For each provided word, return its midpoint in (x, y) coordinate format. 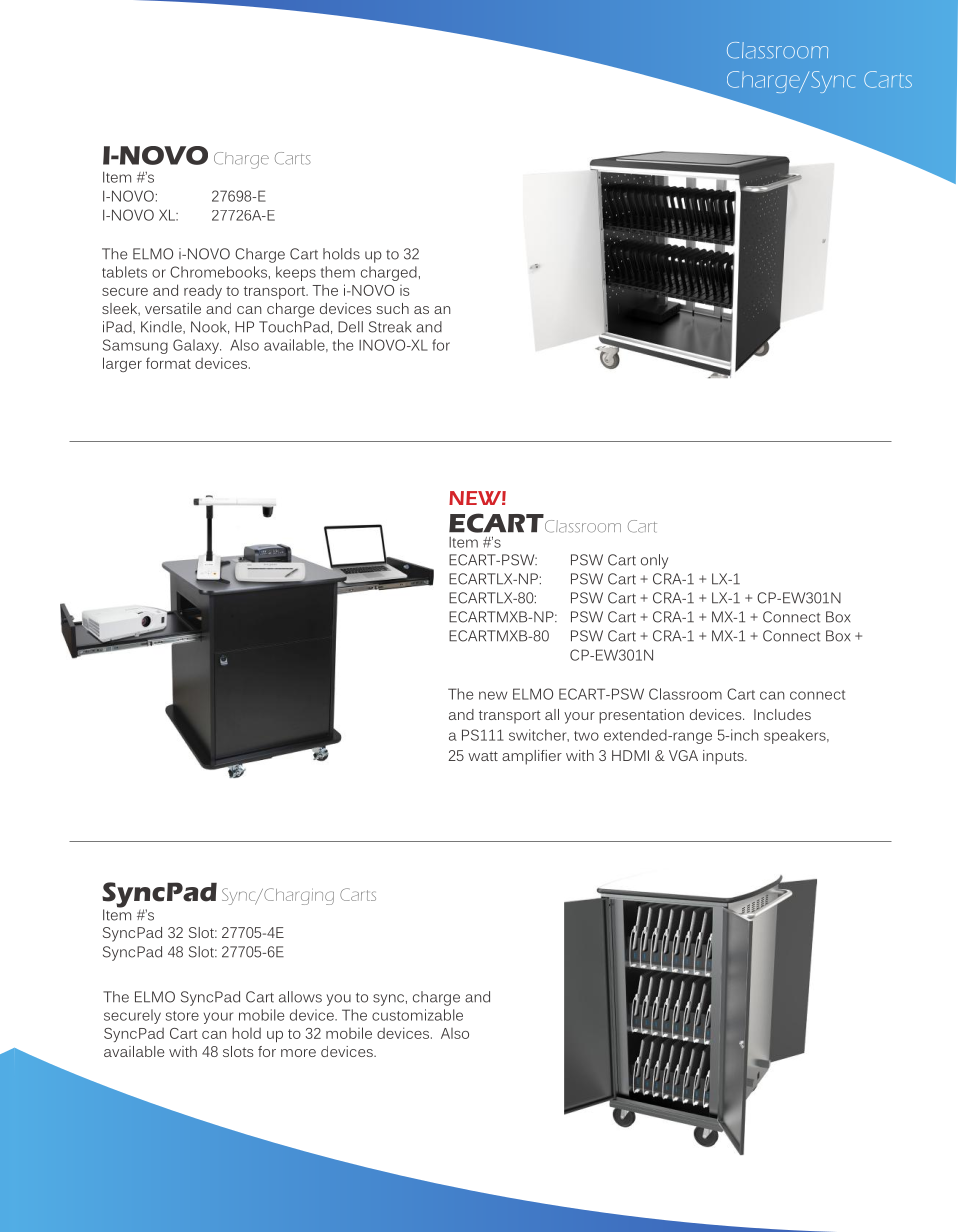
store (182, 1016)
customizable (417, 1015)
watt (483, 756)
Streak (390, 327)
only (654, 561)
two (586, 736)
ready (203, 292)
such (392, 308)
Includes (782, 714)
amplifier (532, 757)
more (298, 1053)
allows (300, 997)
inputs (724, 757)
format (168, 363)
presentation (641, 716)
